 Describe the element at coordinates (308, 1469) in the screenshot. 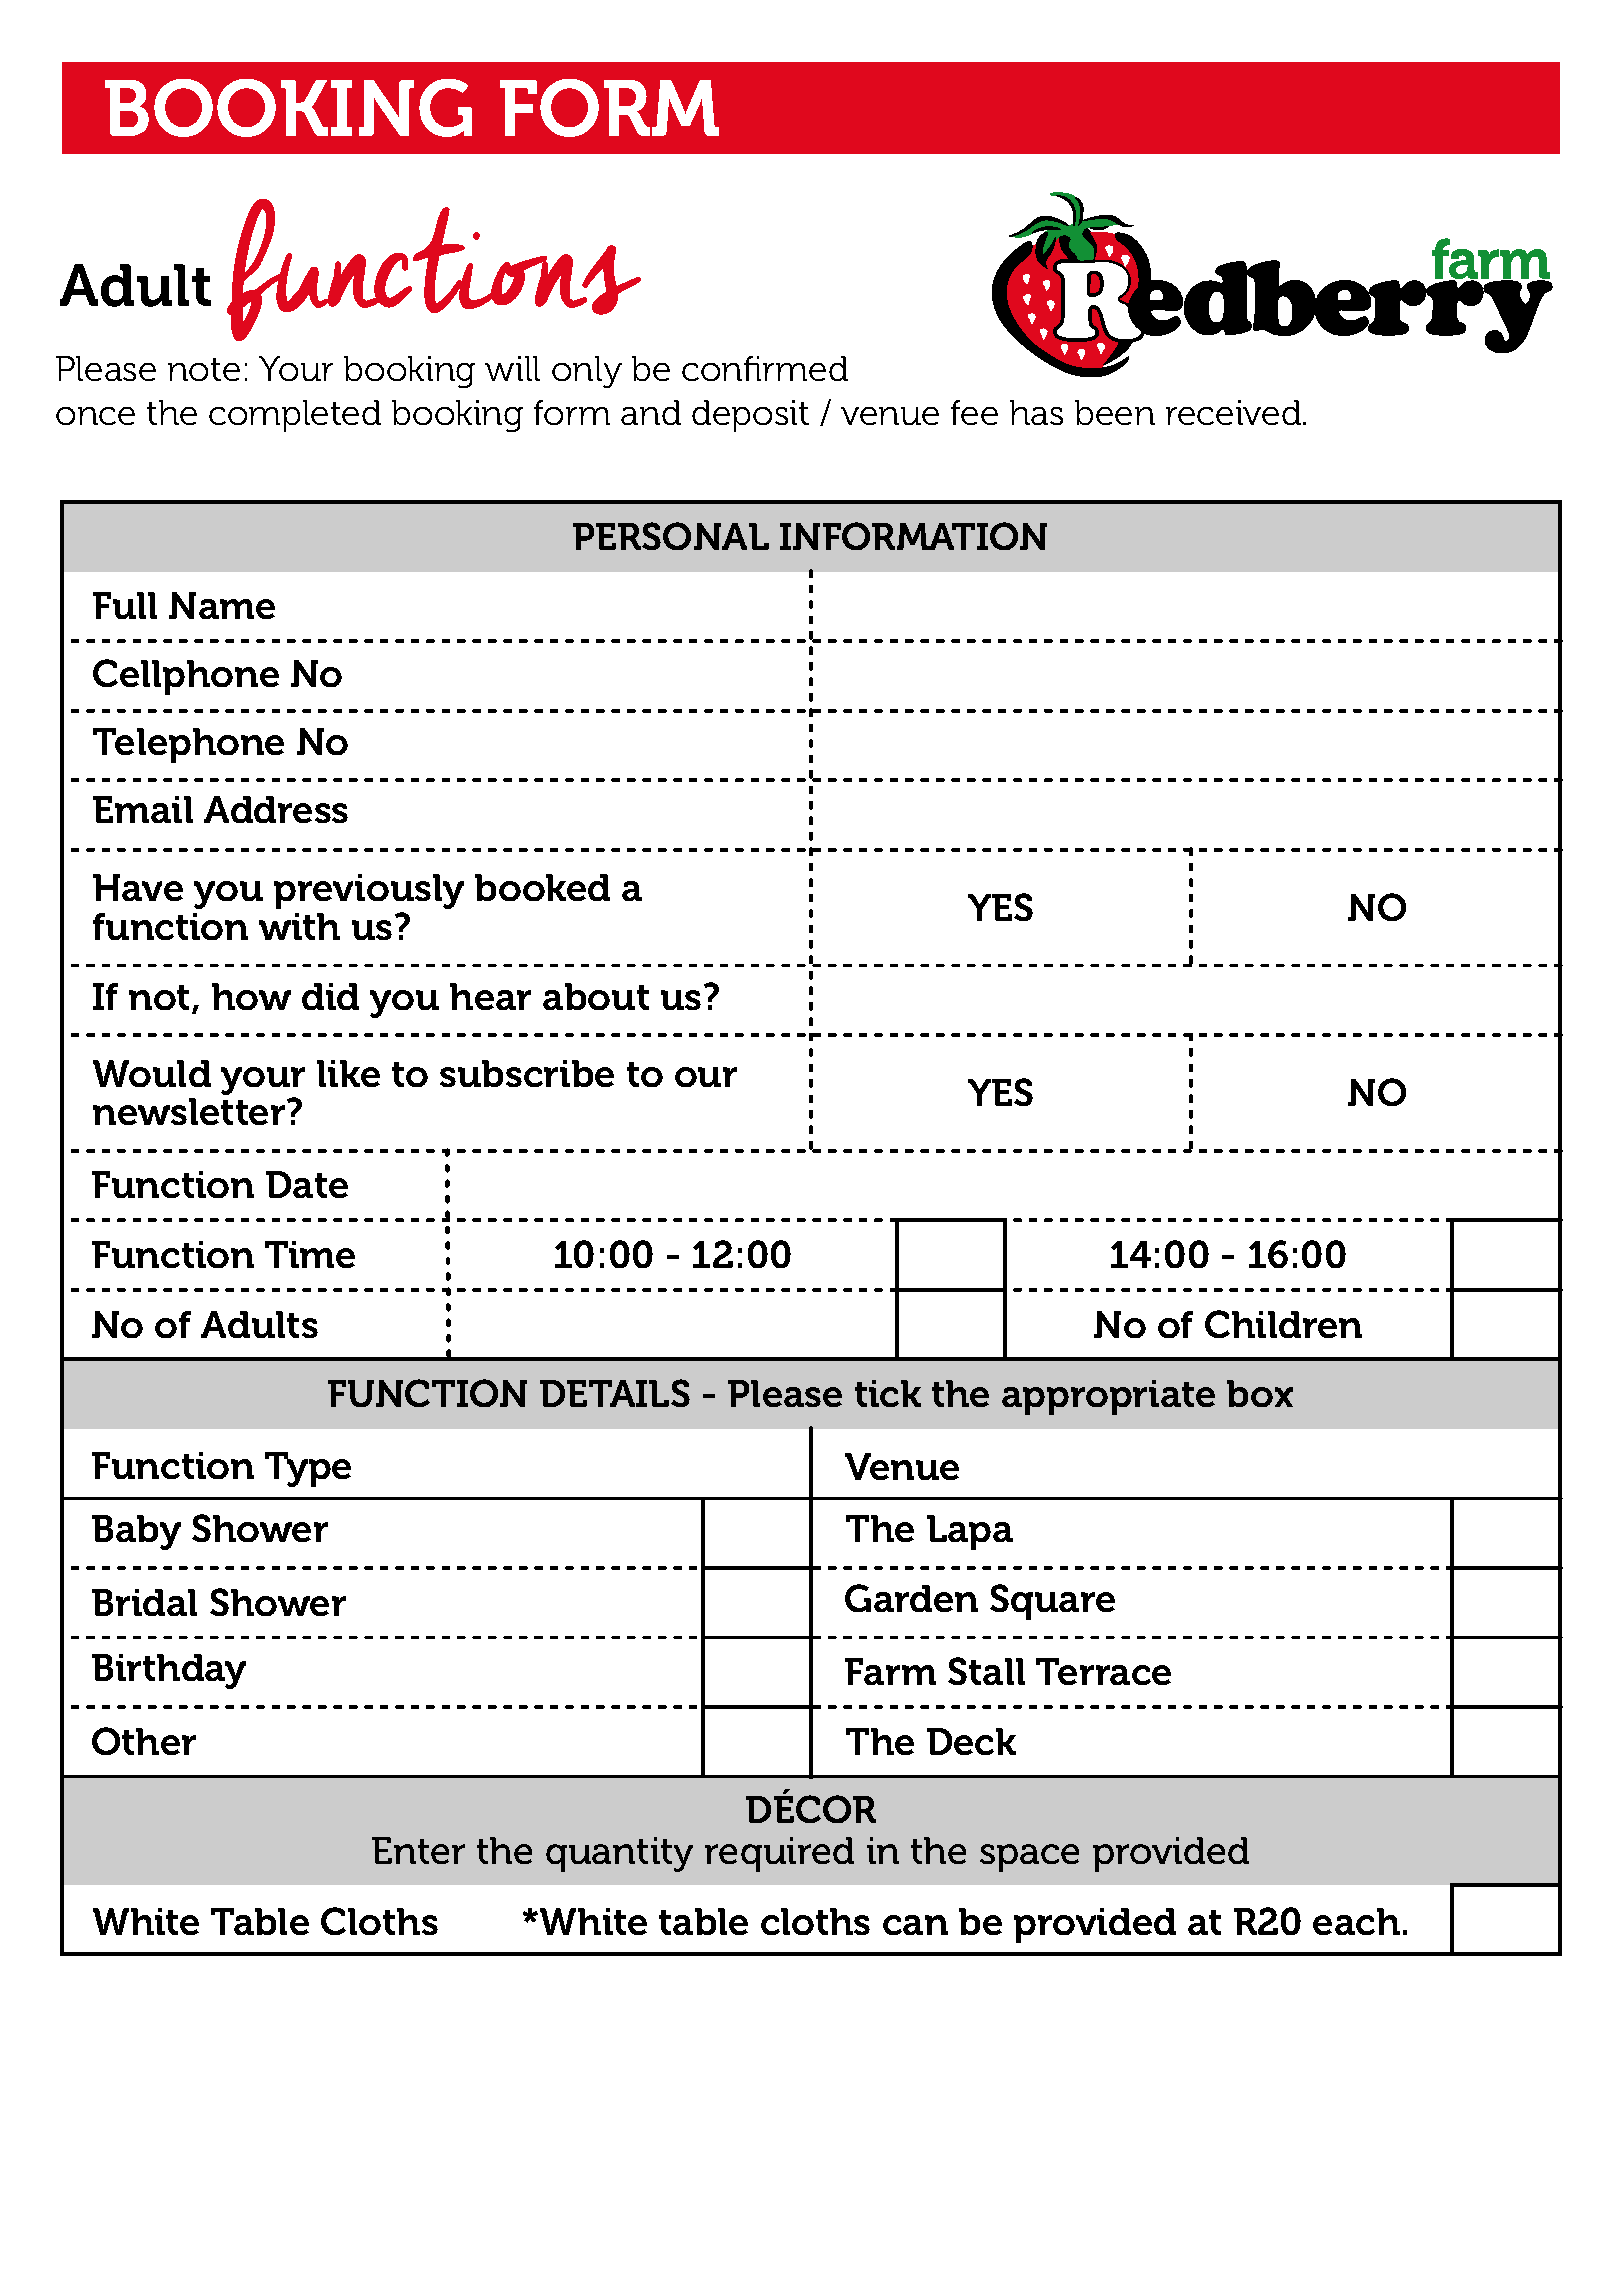

I see `Type` at that location.
